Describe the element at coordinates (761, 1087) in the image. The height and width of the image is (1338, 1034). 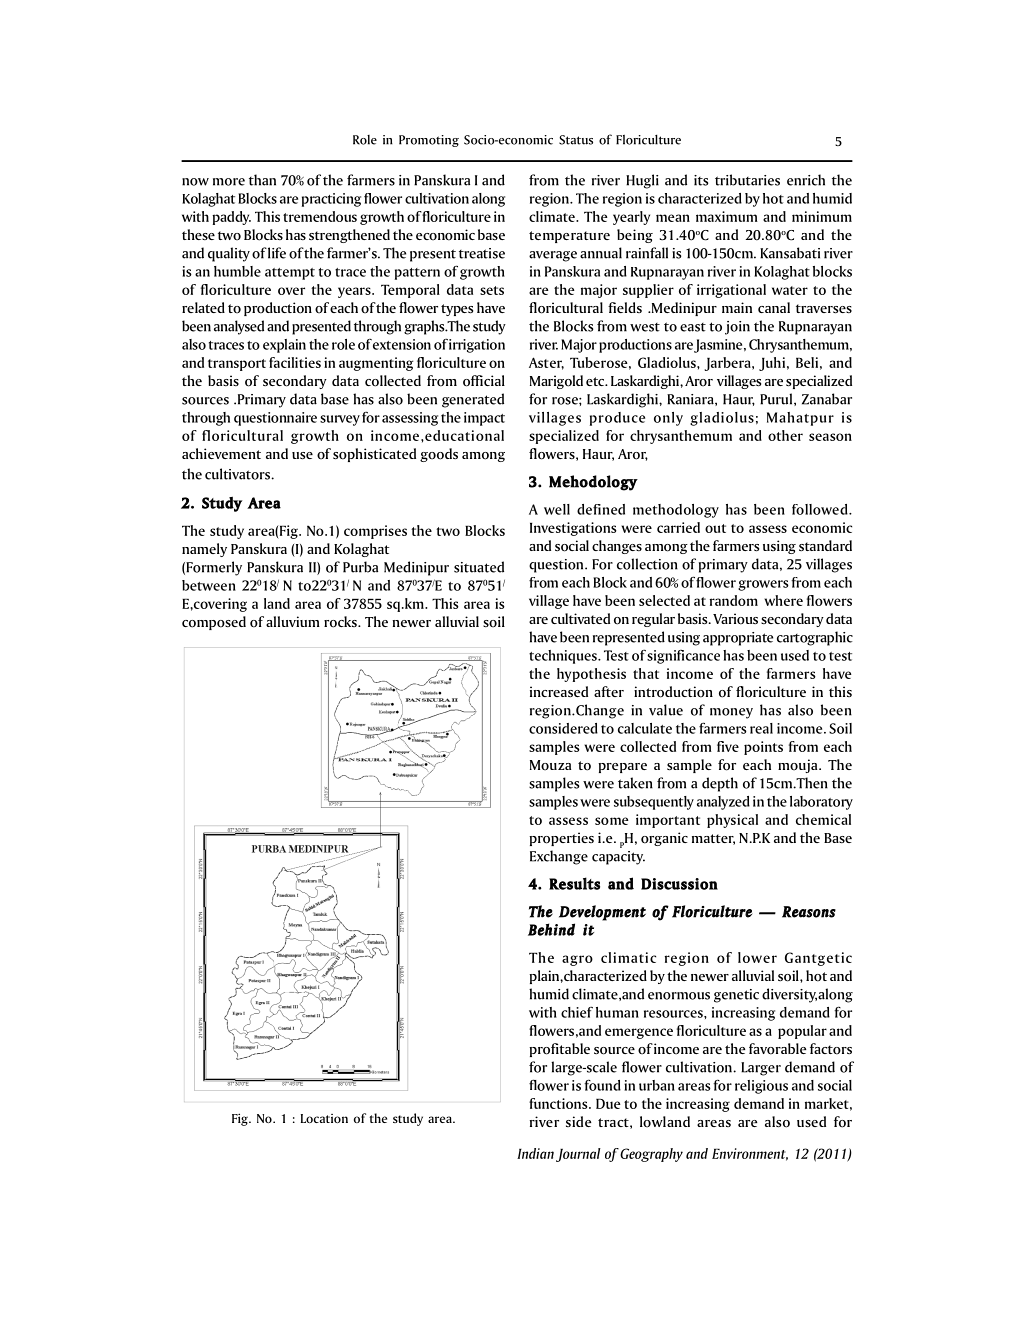
I see `religious` at that location.
